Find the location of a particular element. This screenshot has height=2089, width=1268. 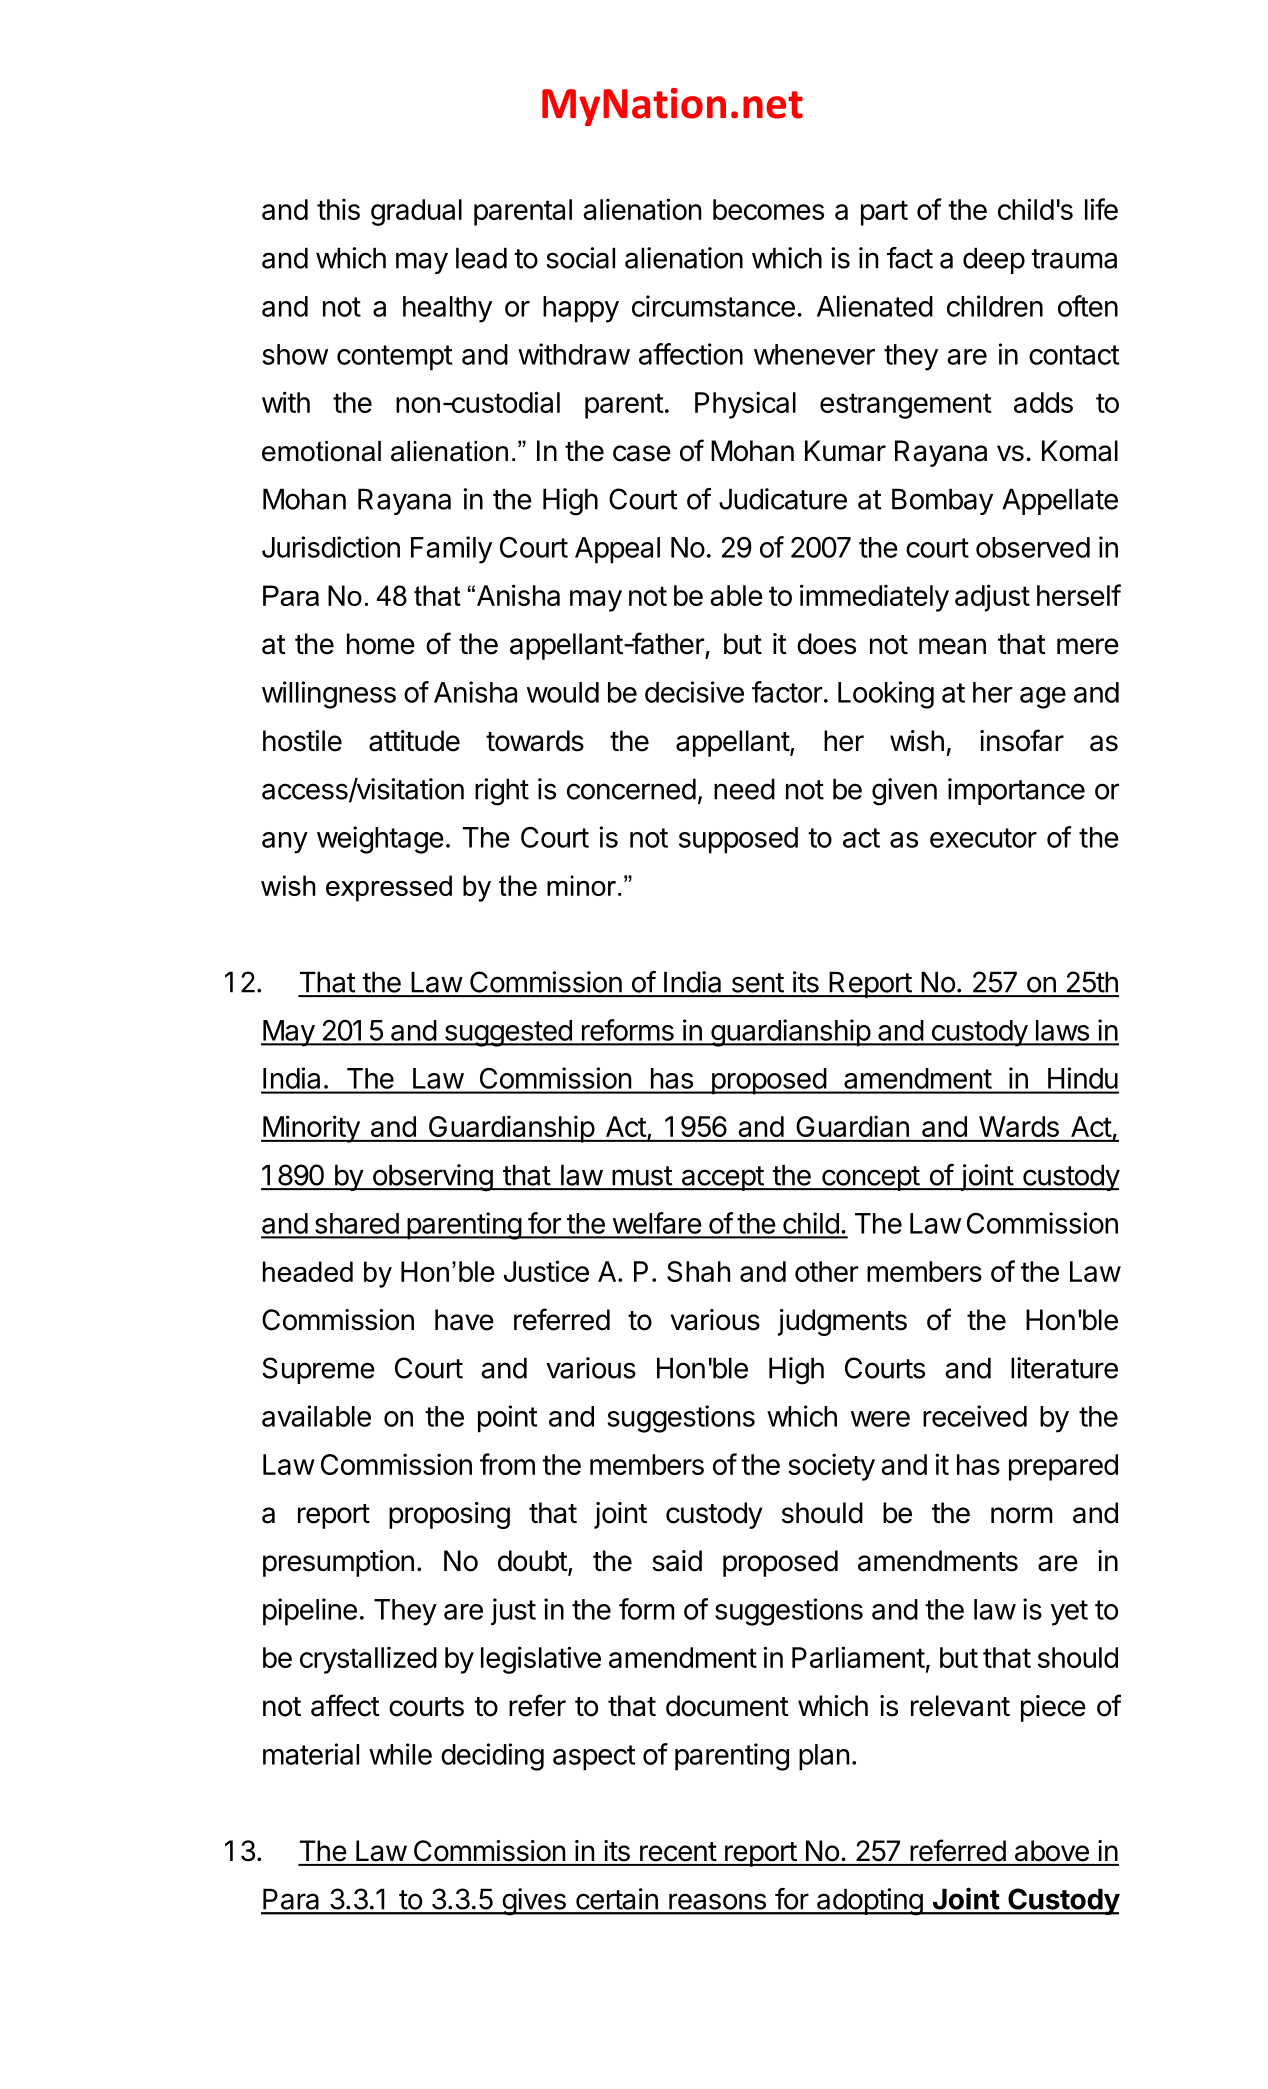

deep is located at coordinates (994, 260).
